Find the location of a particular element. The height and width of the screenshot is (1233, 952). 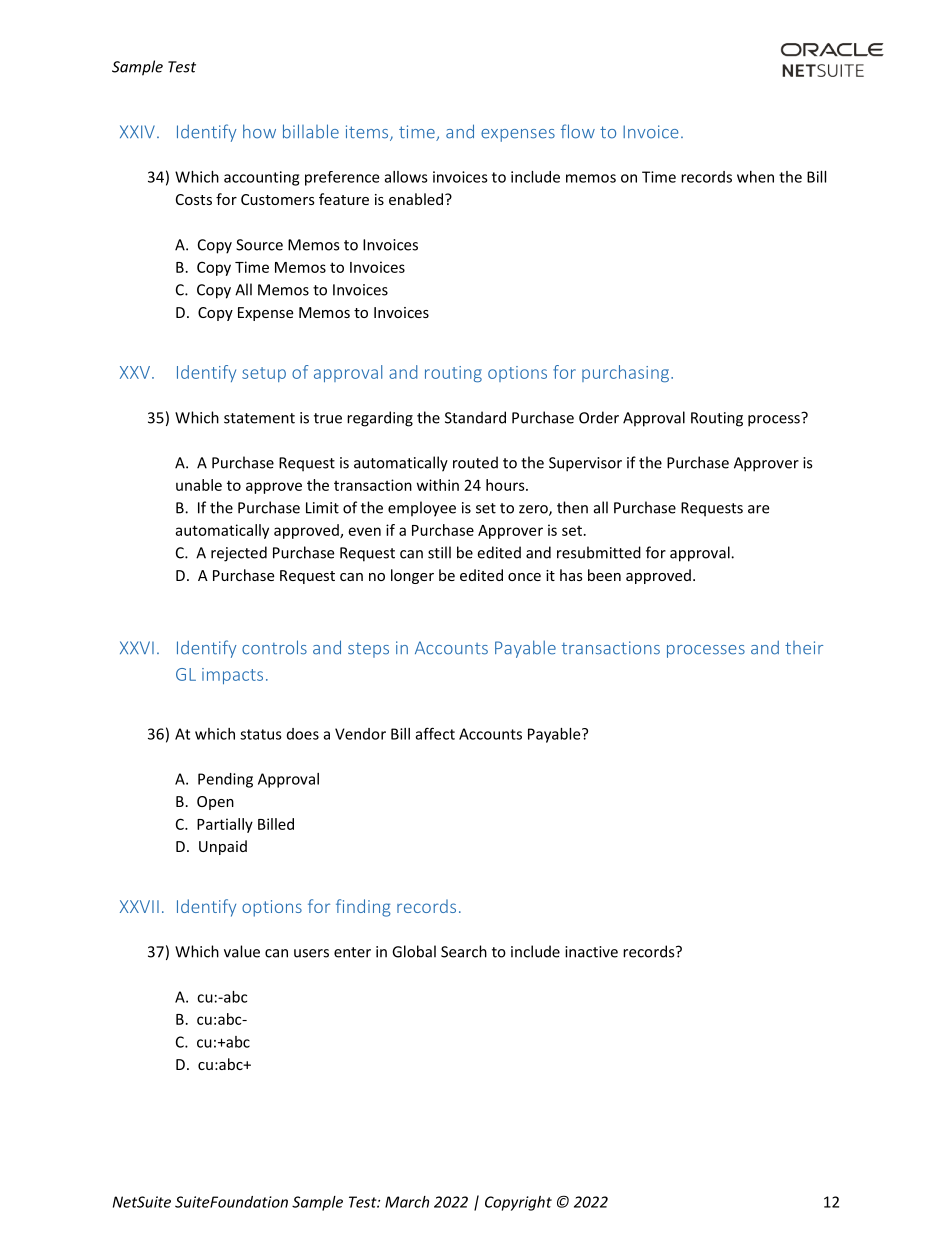

March is located at coordinates (407, 1202).
